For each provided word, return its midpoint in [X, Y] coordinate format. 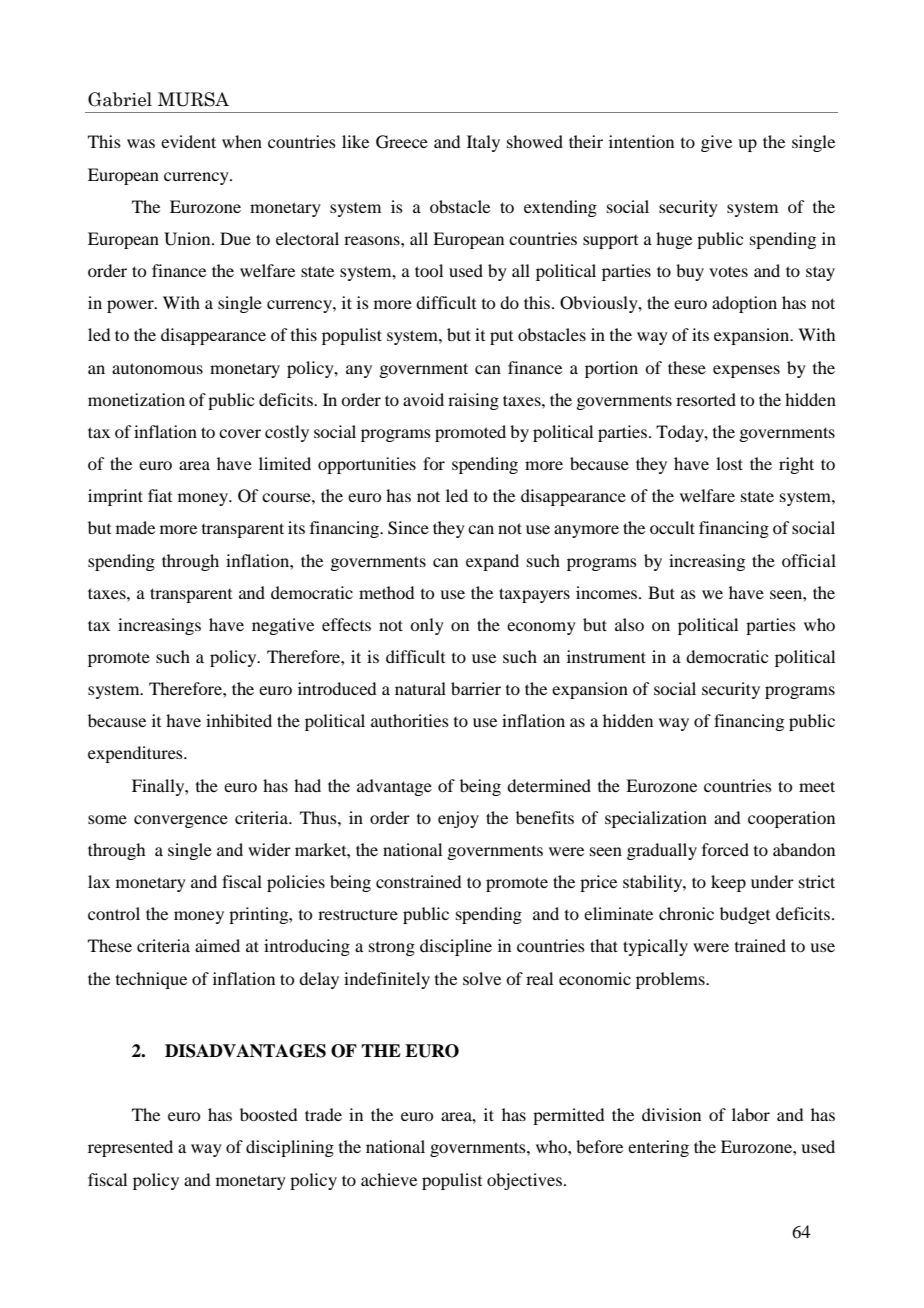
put [501, 338]
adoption [744, 304]
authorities [410, 720]
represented [130, 1148]
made [135, 527]
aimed [217, 945]
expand [492, 562]
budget [745, 915]
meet [817, 786]
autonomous [157, 368]
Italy [483, 143]
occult [672, 527]
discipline [456, 947]
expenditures [136, 754]
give [716, 143]
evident [188, 141]
